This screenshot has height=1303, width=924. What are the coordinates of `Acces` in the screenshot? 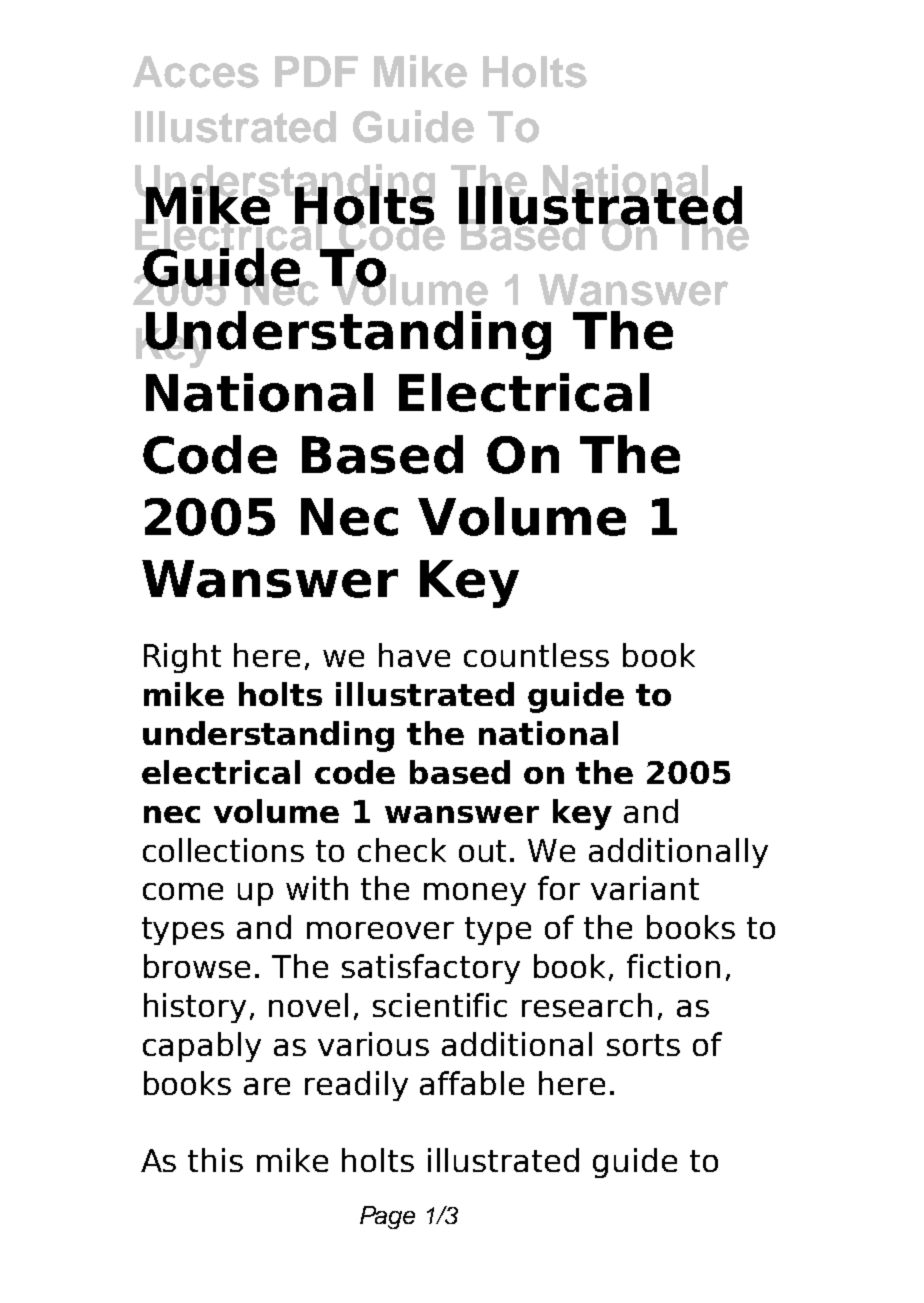 It's located at (196, 72).
